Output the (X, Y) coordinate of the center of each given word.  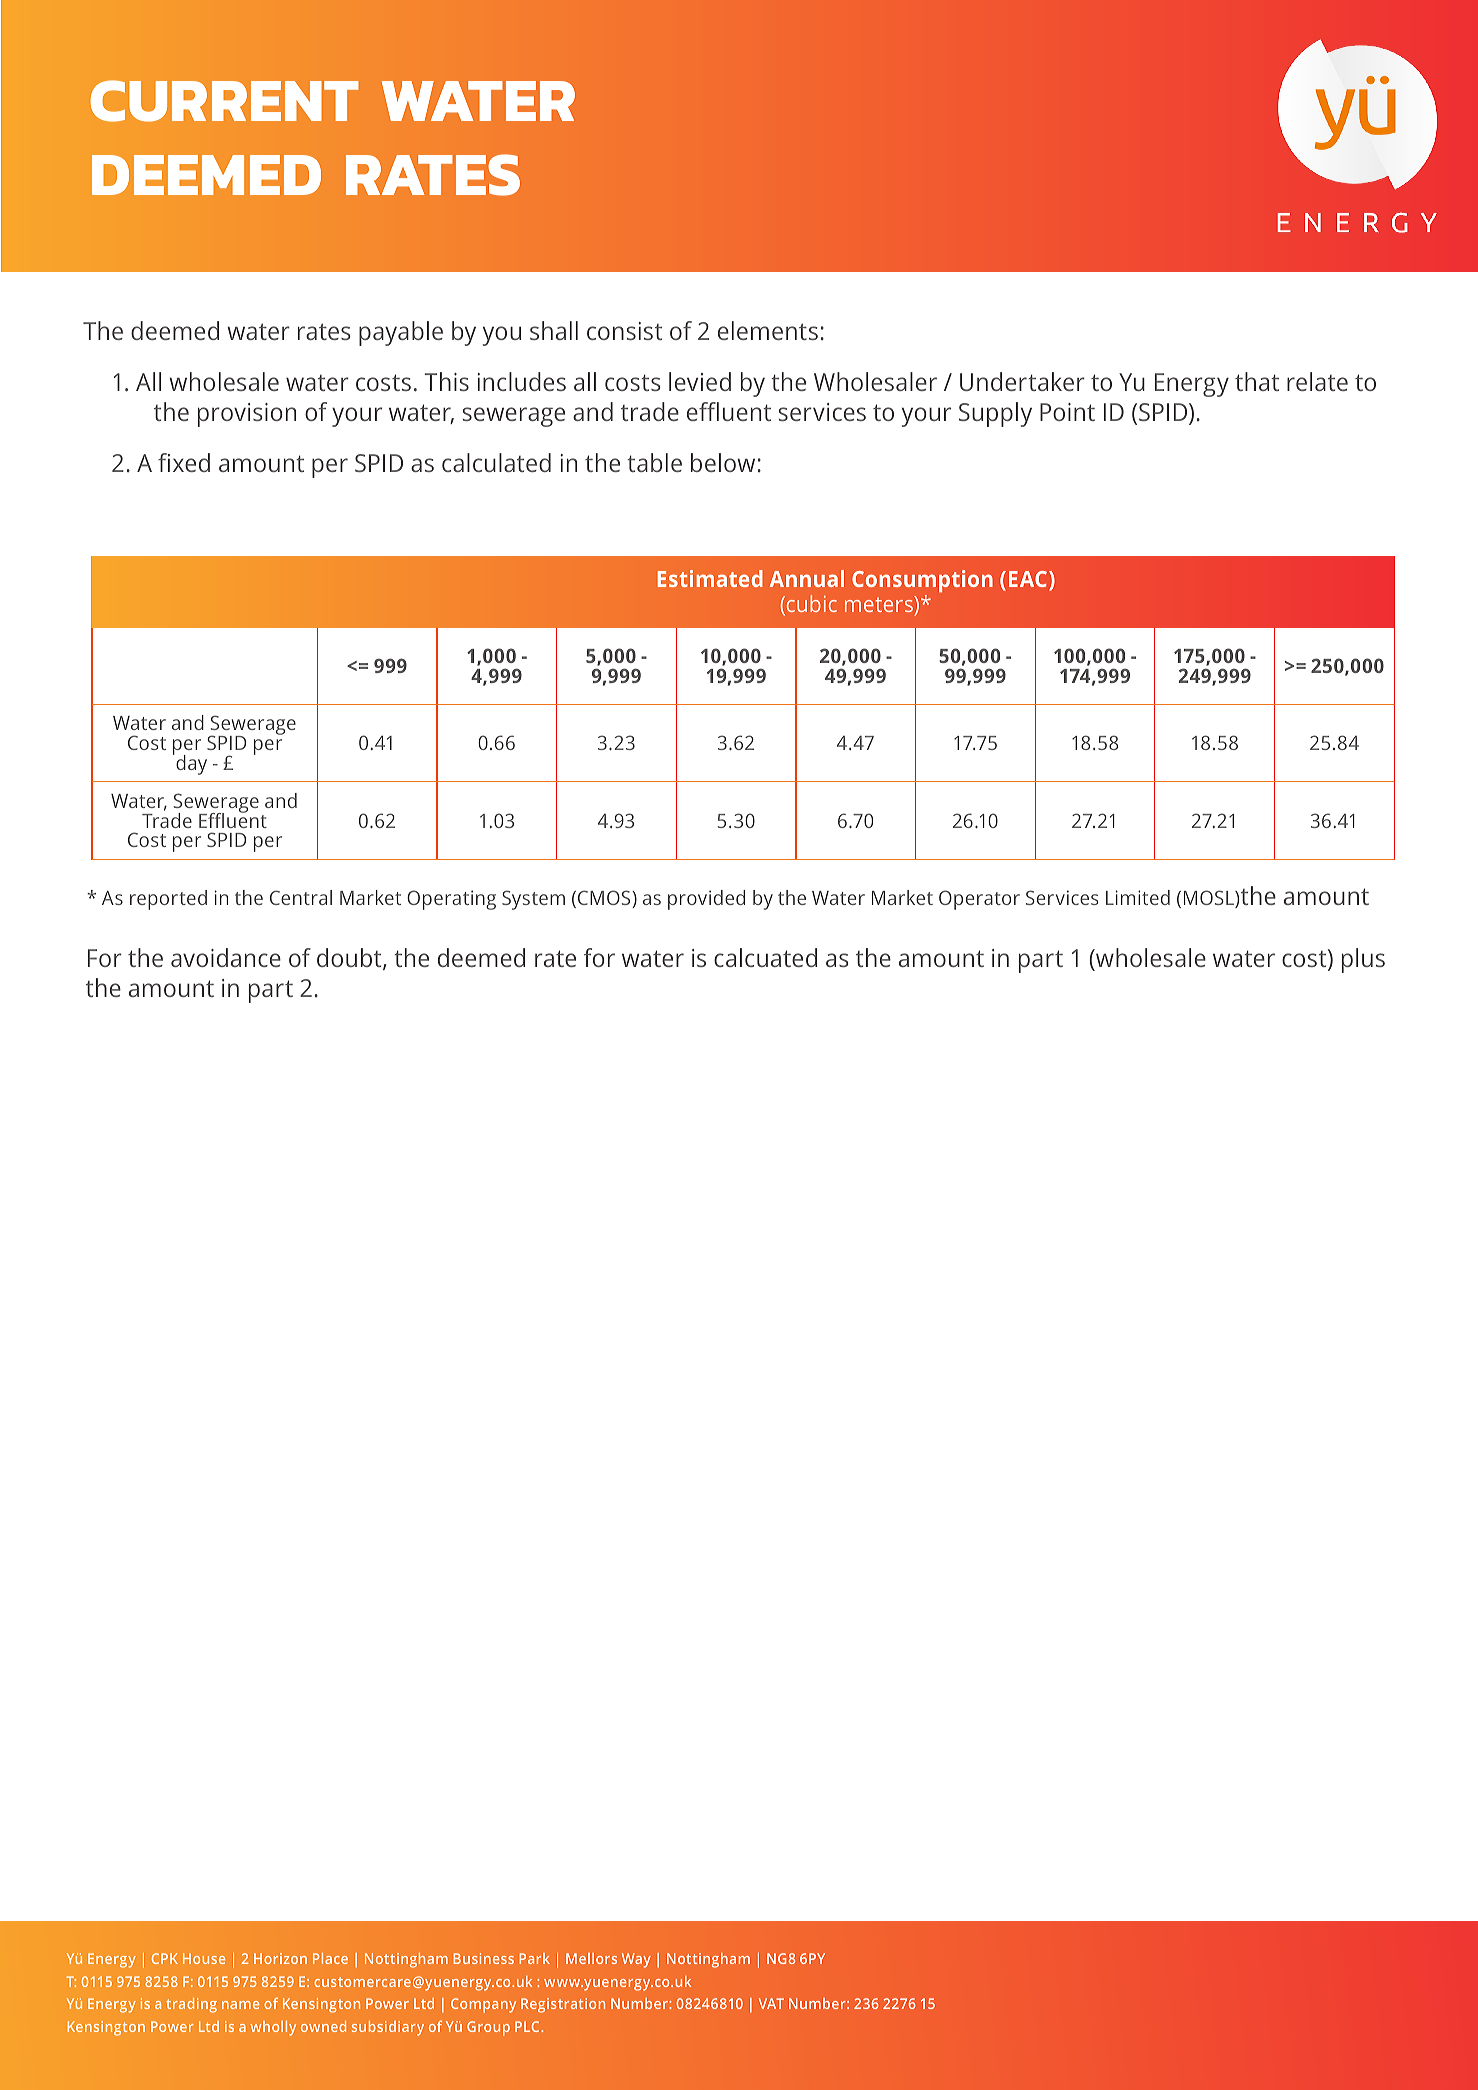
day (190, 764)
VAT (771, 2003)
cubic (810, 605)
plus (1363, 960)
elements (768, 330)
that (1257, 381)
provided (706, 900)
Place (330, 1958)
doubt (350, 959)
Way (636, 1960)
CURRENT (224, 101)
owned (323, 2026)
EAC (1028, 579)
